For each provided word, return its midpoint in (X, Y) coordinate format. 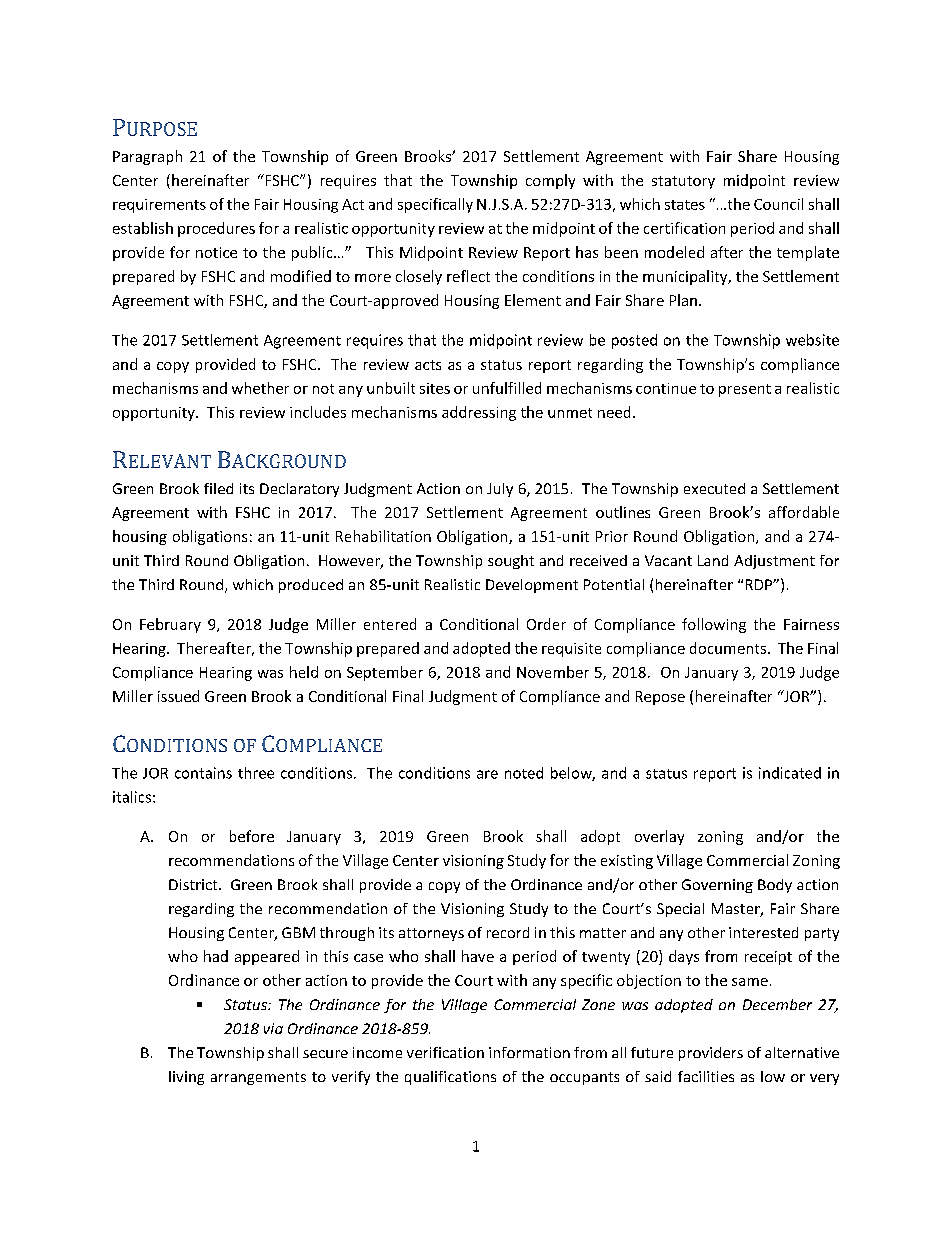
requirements (159, 206)
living (186, 1078)
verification (445, 1052)
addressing (479, 413)
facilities (706, 1076)
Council (778, 204)
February (170, 625)
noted (524, 773)
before (252, 836)
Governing (717, 886)
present (745, 390)
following (714, 625)
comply (550, 181)
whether (260, 388)
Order (546, 624)
